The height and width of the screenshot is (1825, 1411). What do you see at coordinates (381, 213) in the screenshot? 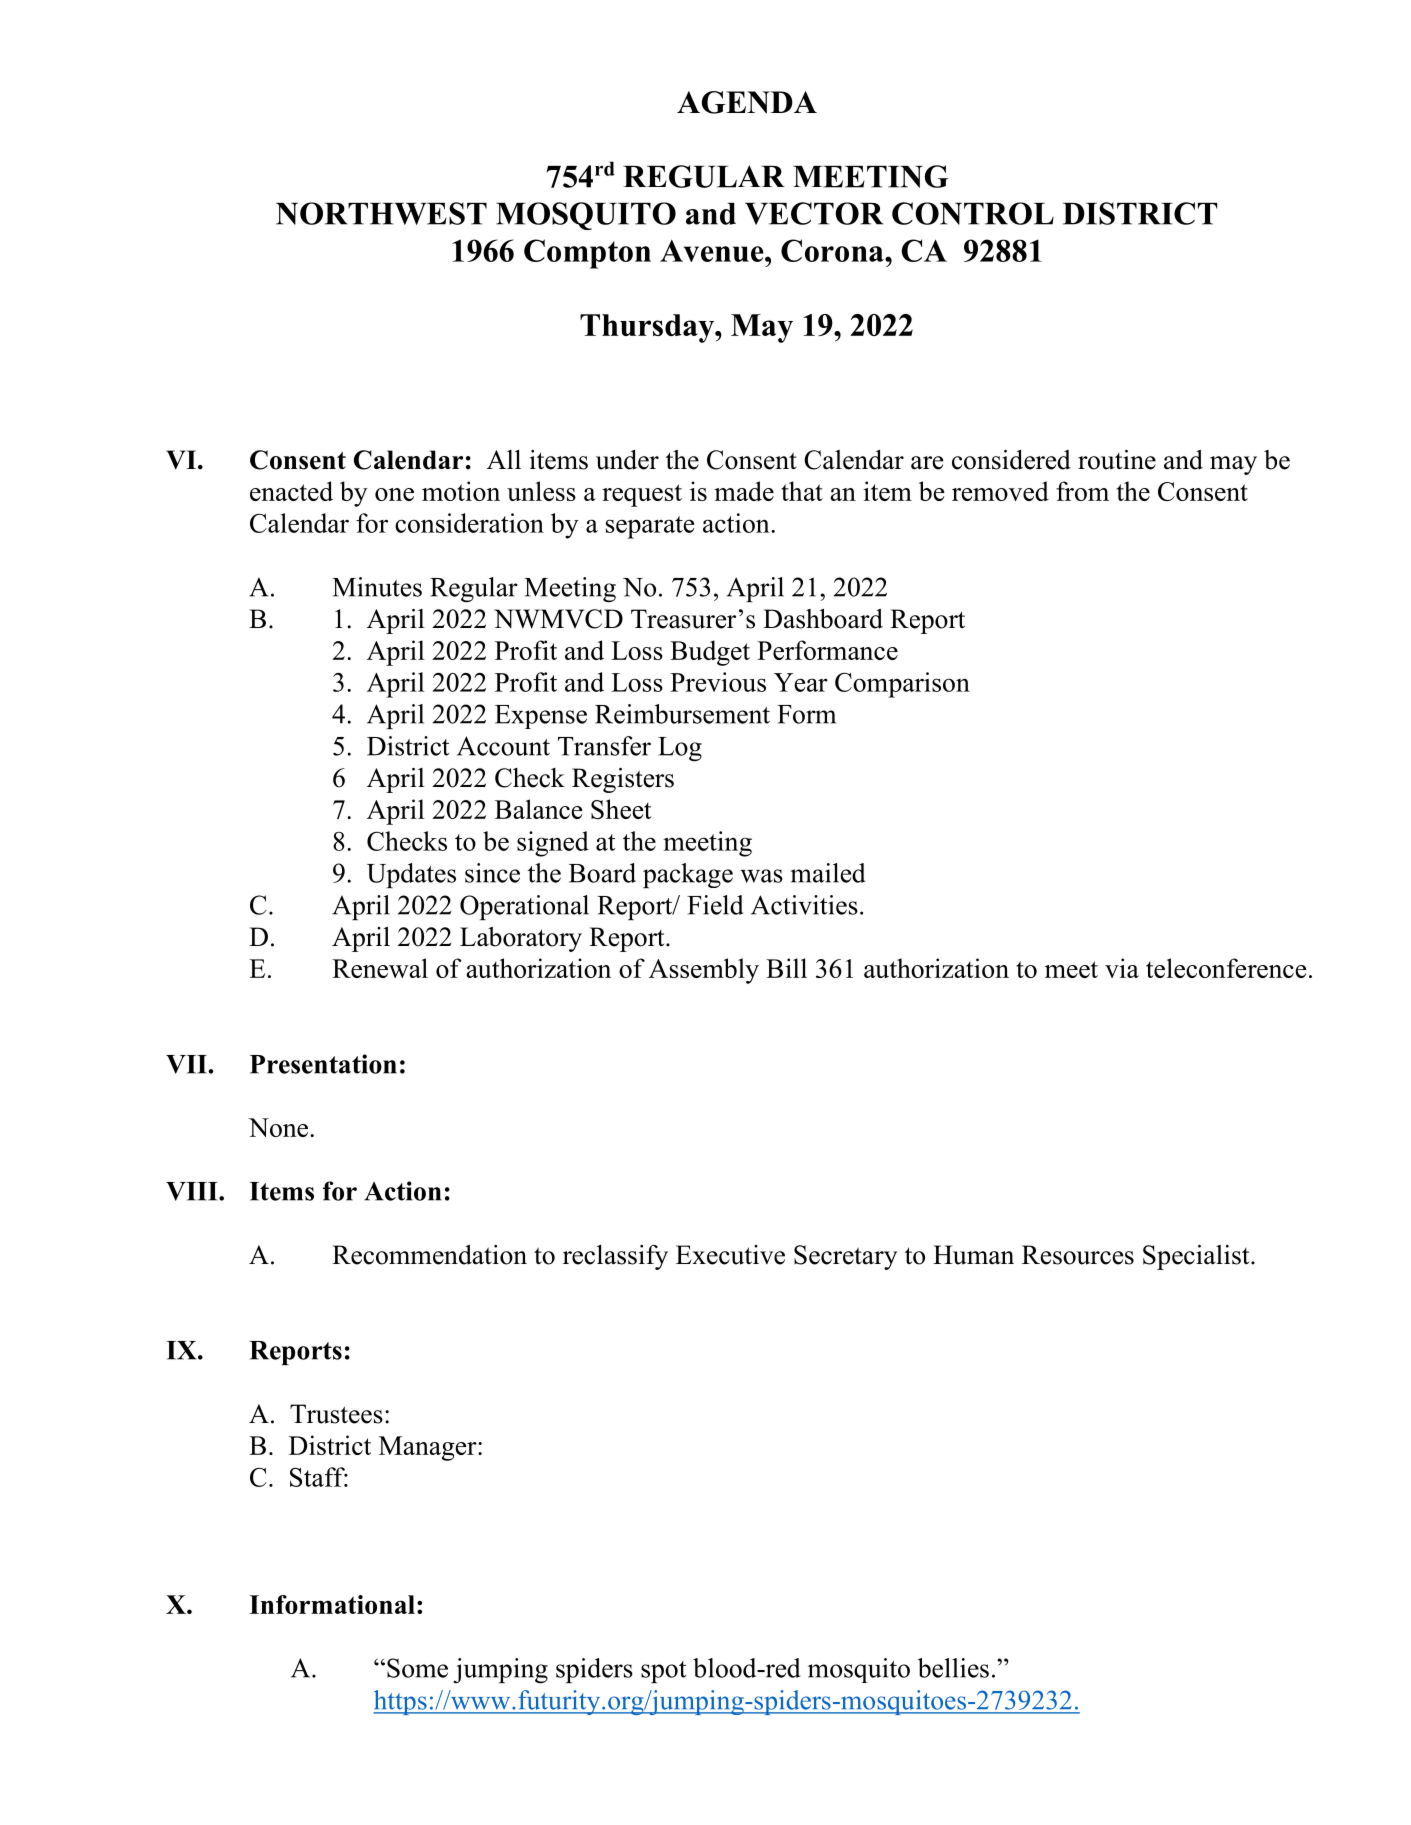
I see `NORTHWEST` at bounding box center [381, 213].
